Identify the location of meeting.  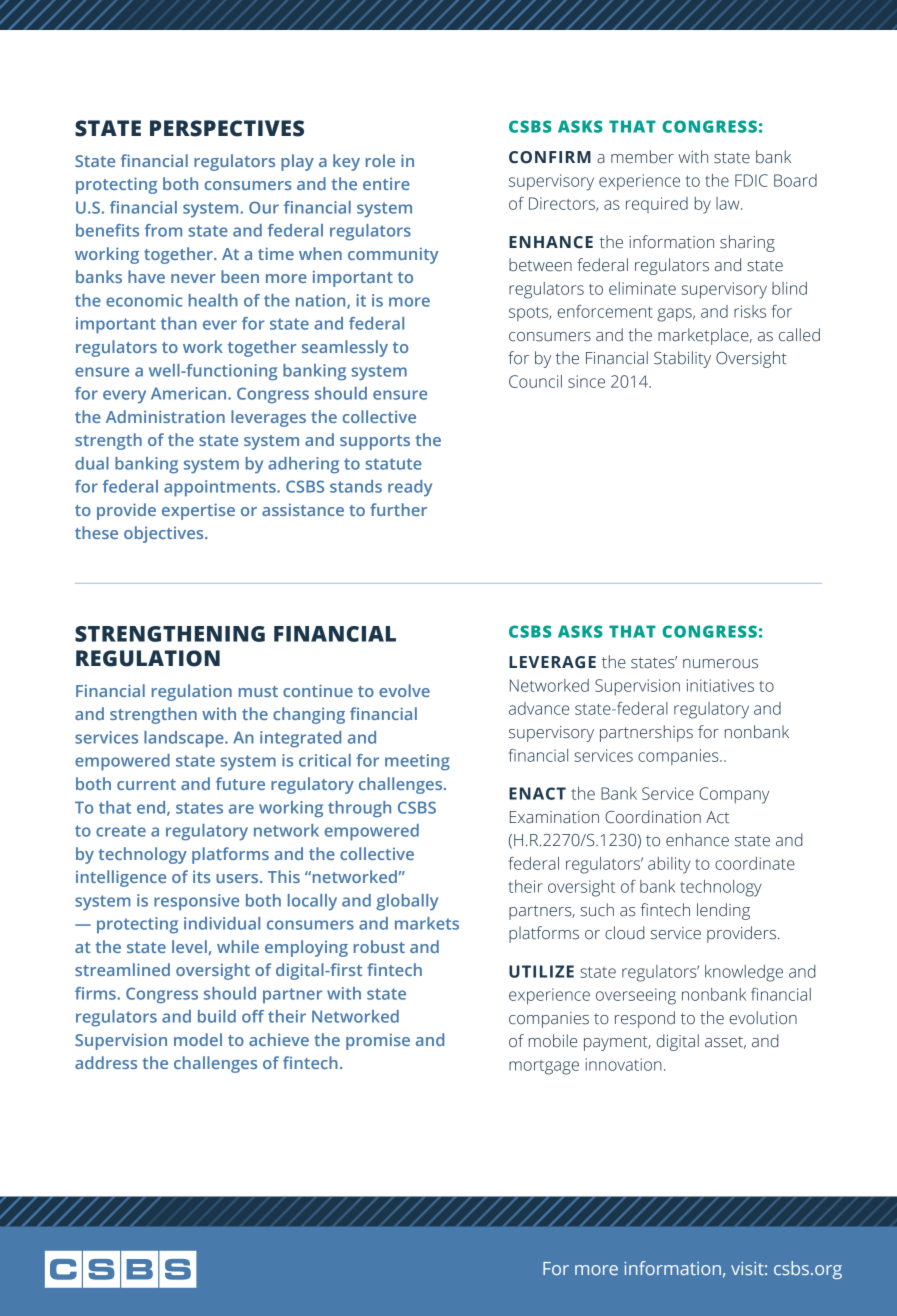
(417, 762).
